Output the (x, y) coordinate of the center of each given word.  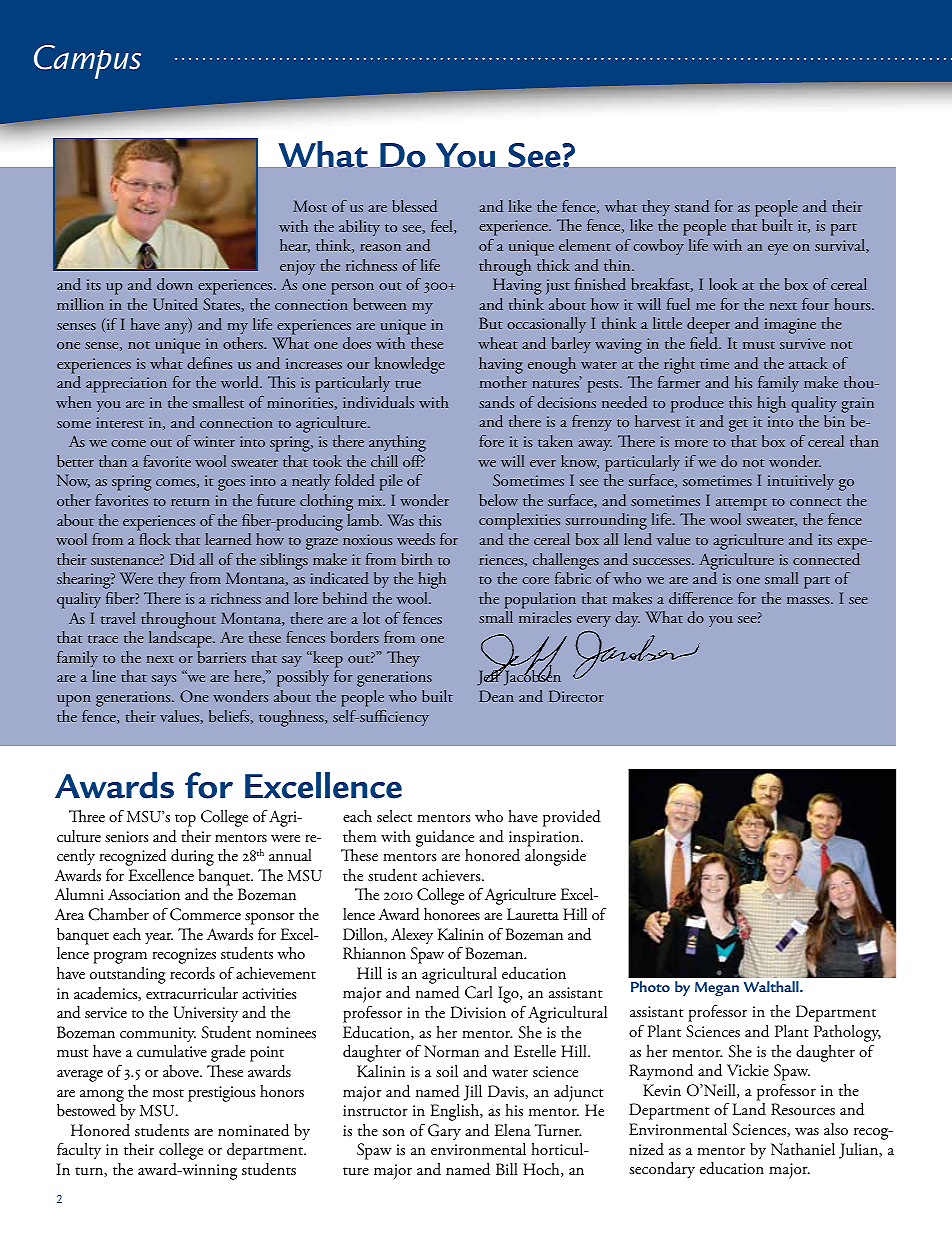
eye (778, 249)
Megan (717, 989)
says (164, 680)
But (490, 323)
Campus (87, 62)
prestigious (222, 1094)
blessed (414, 206)
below (498, 500)
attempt (741, 504)
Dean (496, 696)
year (159, 938)
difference (701, 598)
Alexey (412, 936)
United (175, 304)
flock (155, 539)
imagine (790, 326)
